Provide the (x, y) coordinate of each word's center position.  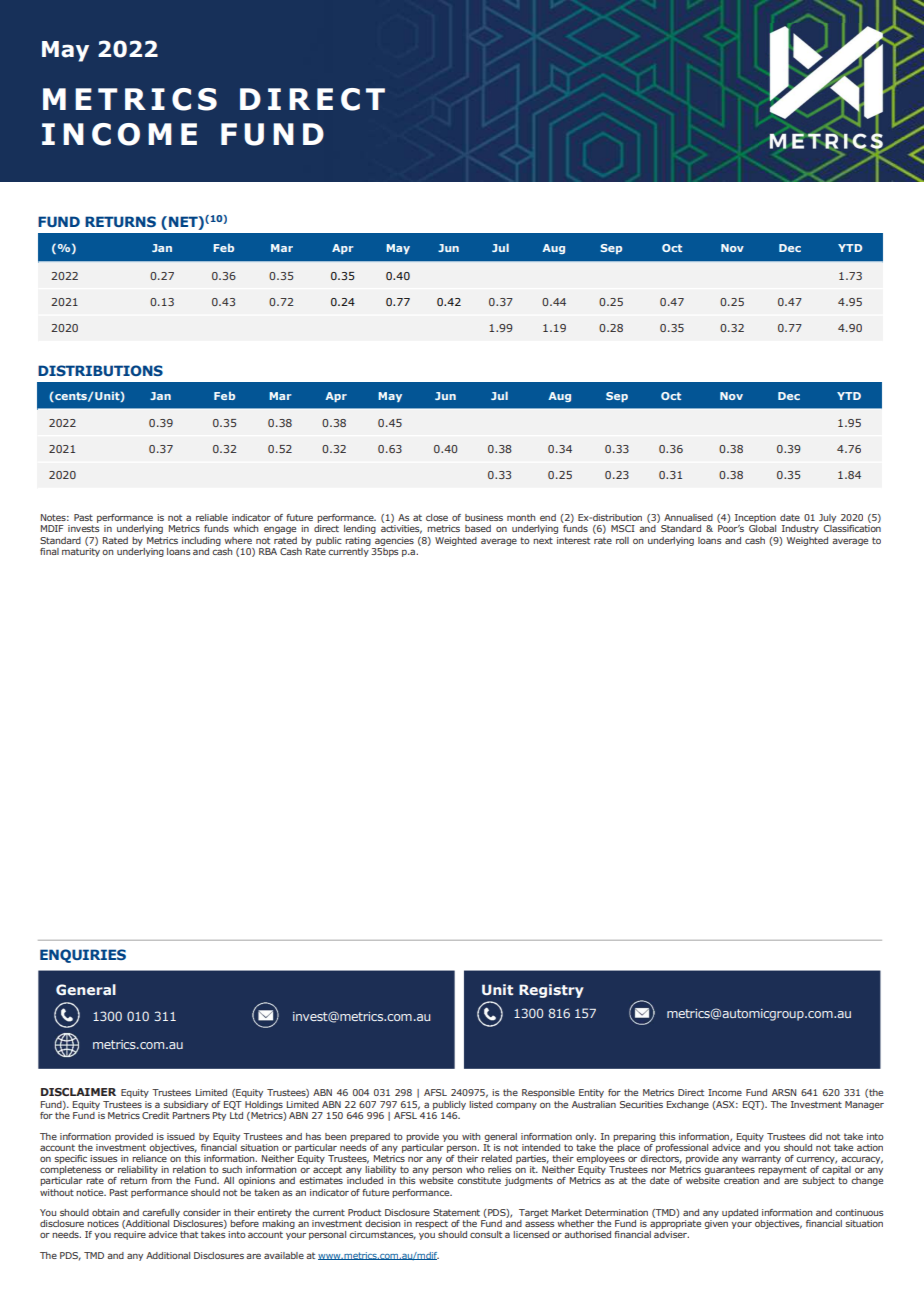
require (130, 1235)
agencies (394, 541)
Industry (800, 529)
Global (762, 528)
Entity (591, 1093)
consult (486, 1234)
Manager (864, 1105)
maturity (81, 551)
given (716, 1224)
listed (481, 1104)
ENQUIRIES (83, 956)
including (201, 541)
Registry (551, 991)
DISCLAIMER (78, 1092)
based (478, 528)
